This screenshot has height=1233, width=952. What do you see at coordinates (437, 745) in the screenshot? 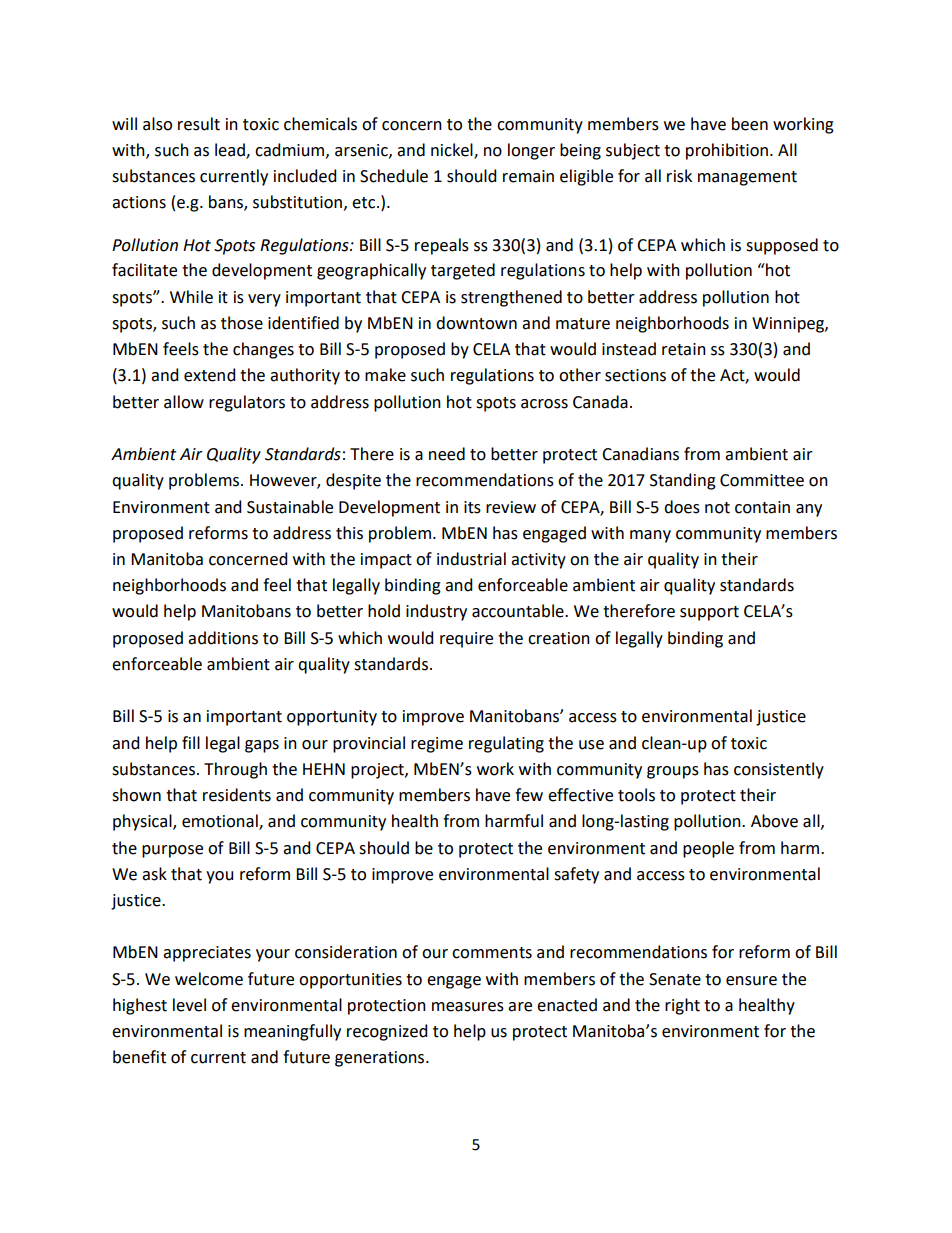
I see `regime` at bounding box center [437, 745].
